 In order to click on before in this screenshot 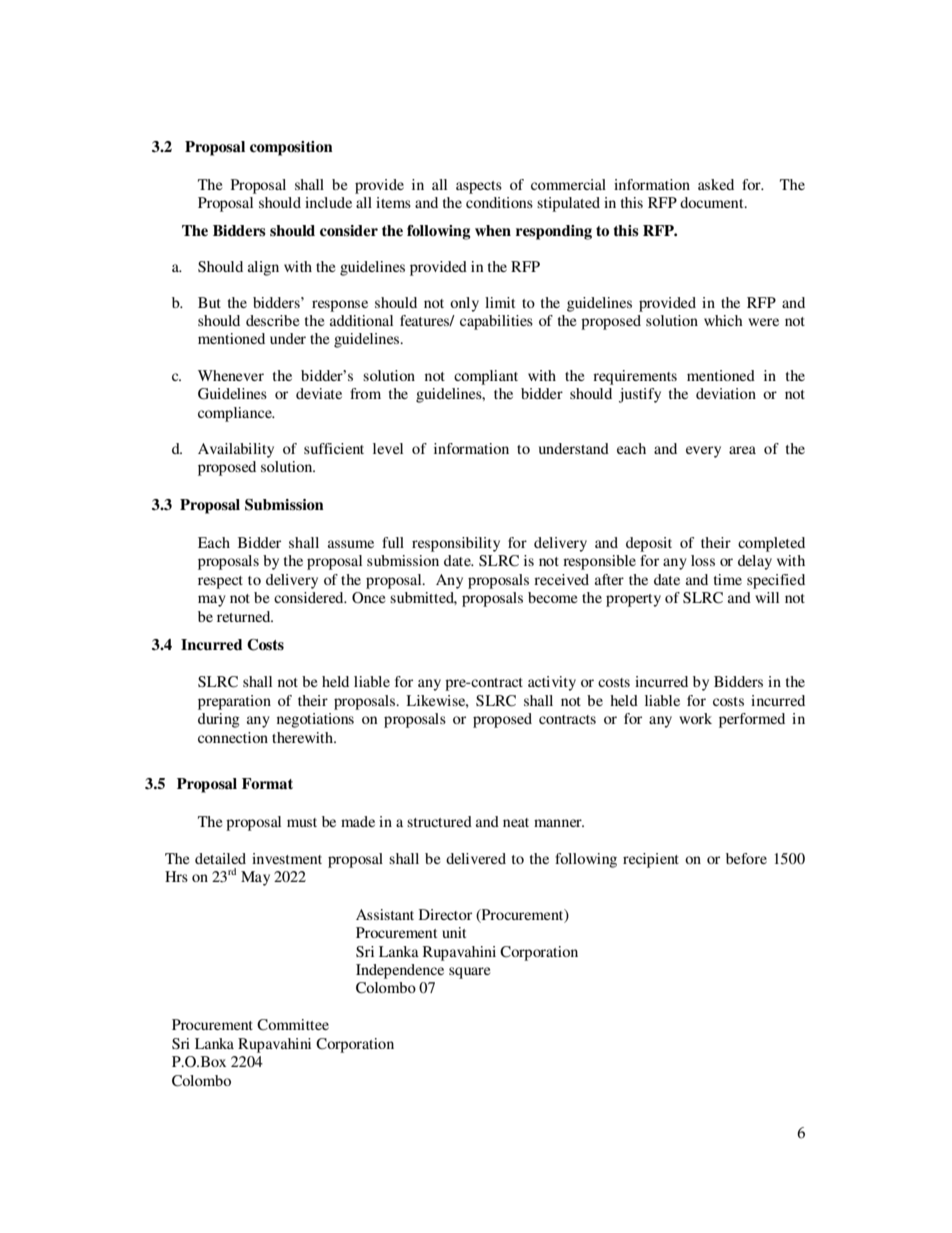, I will do `click(746, 858)`.
